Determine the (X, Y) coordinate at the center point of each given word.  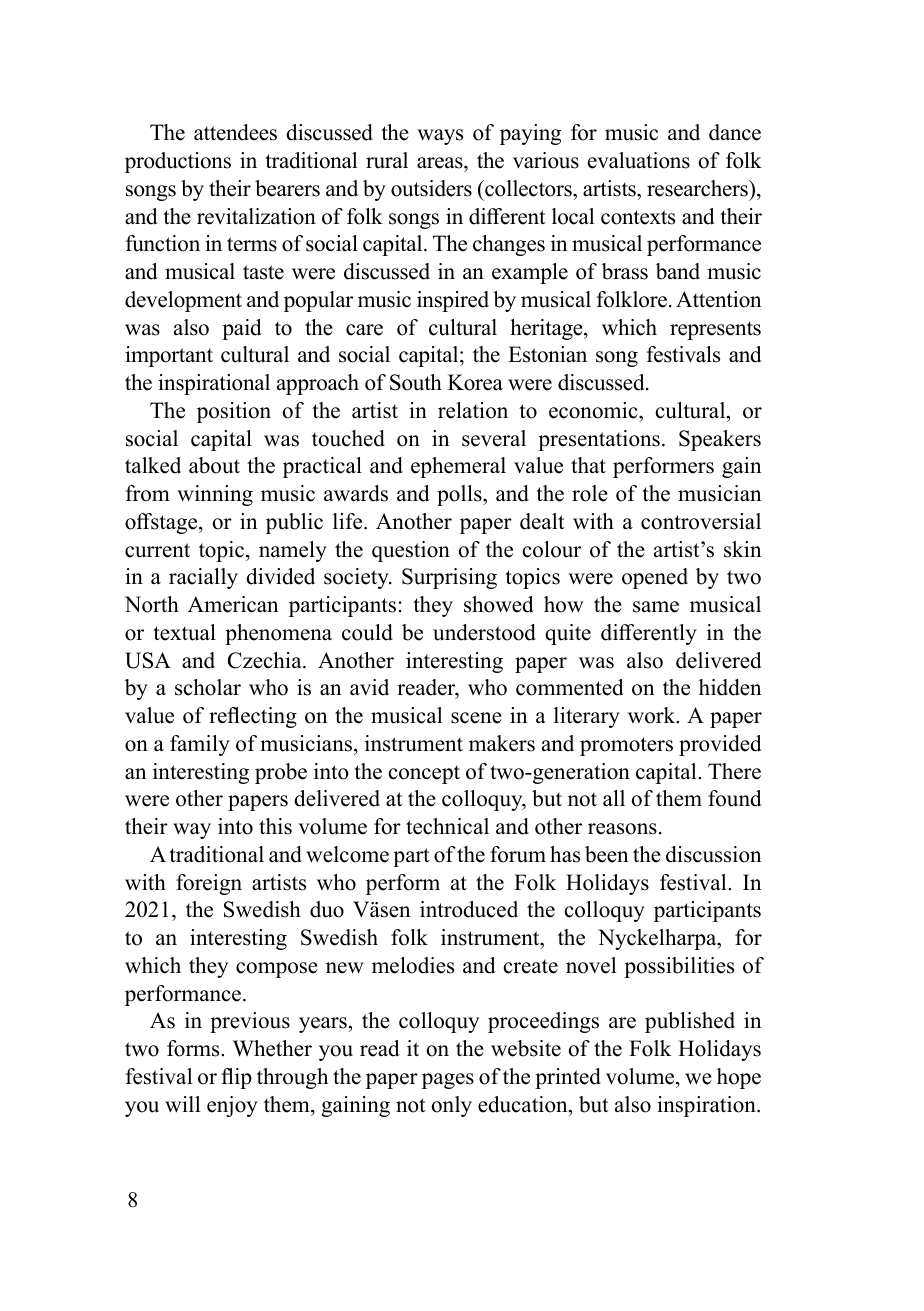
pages (448, 1081)
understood (484, 632)
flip (236, 1078)
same (656, 607)
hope (739, 1078)
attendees (235, 132)
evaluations (639, 160)
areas (441, 163)
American (233, 604)
